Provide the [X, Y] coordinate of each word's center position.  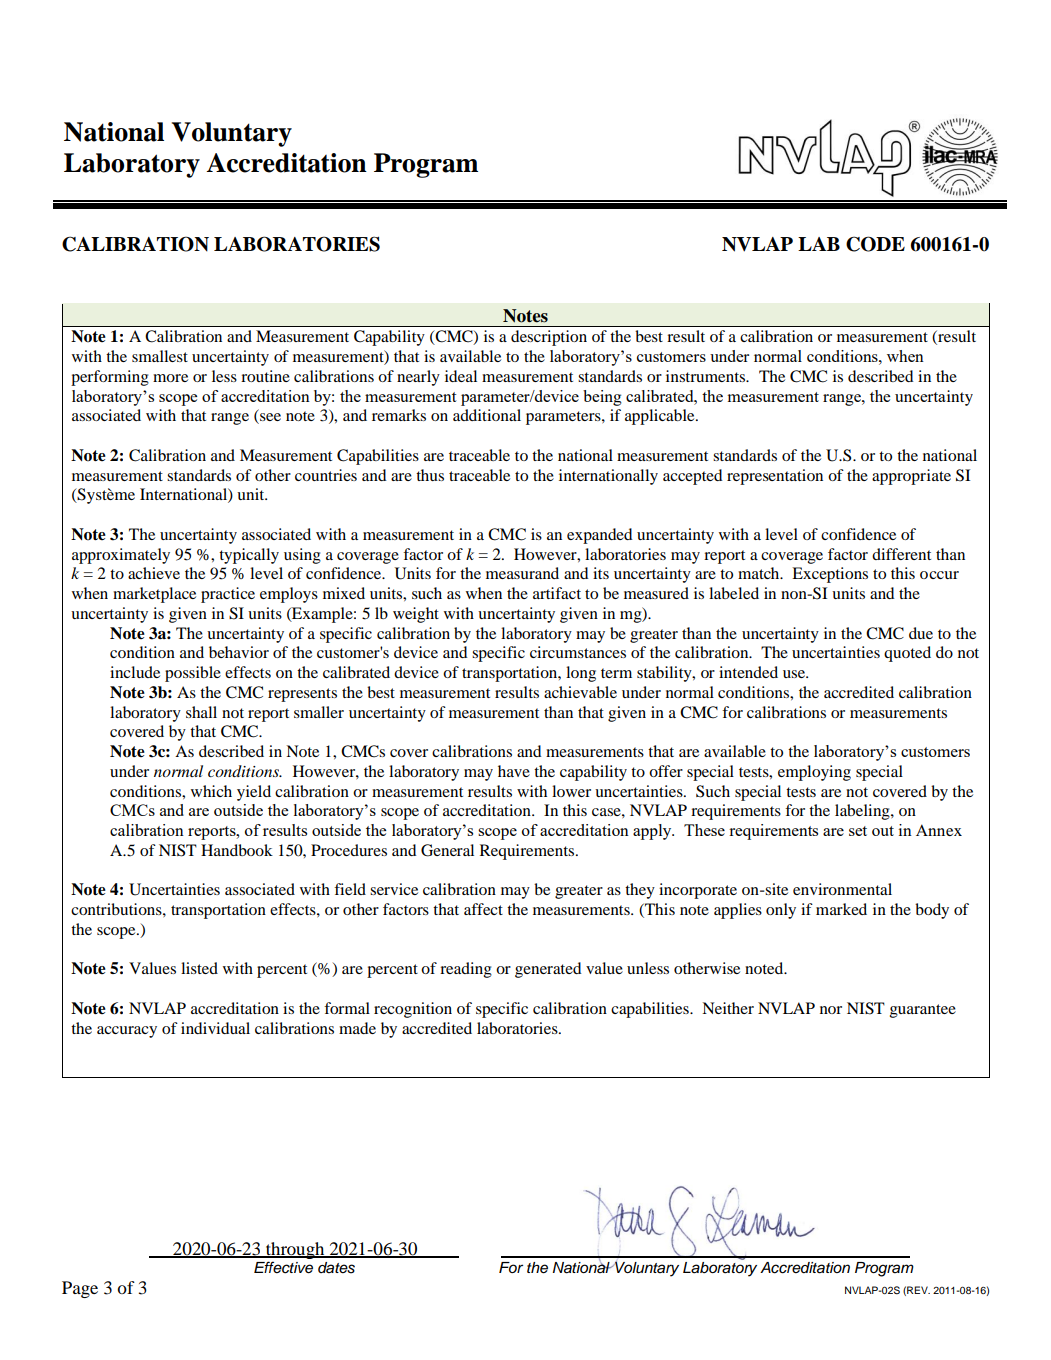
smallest [160, 356]
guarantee [923, 1011]
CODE [875, 244]
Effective [283, 1267]
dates [336, 1268]
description [549, 338]
